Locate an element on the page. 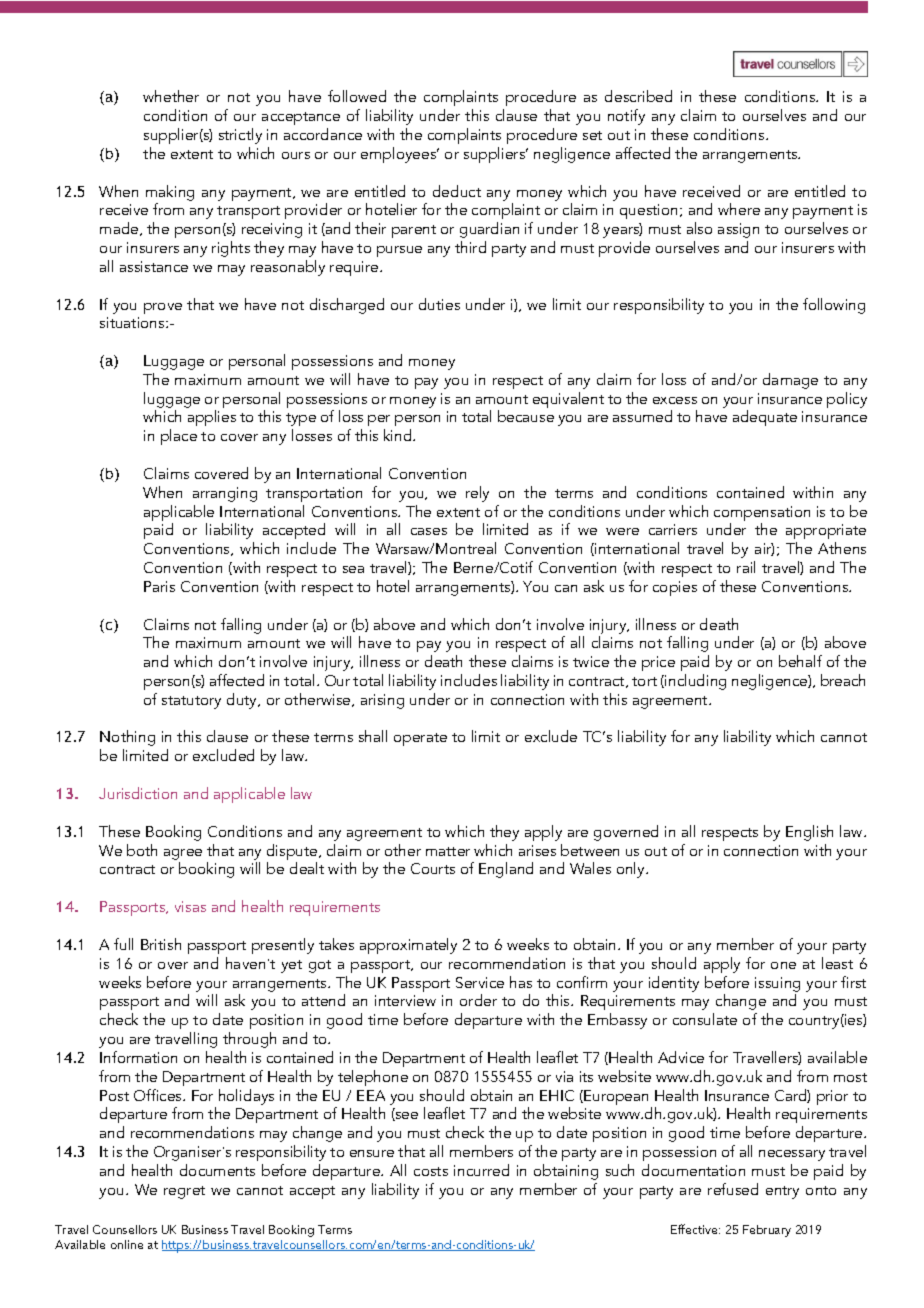 This image has width=924, height=1308. compensation is located at coordinates (762, 515).
